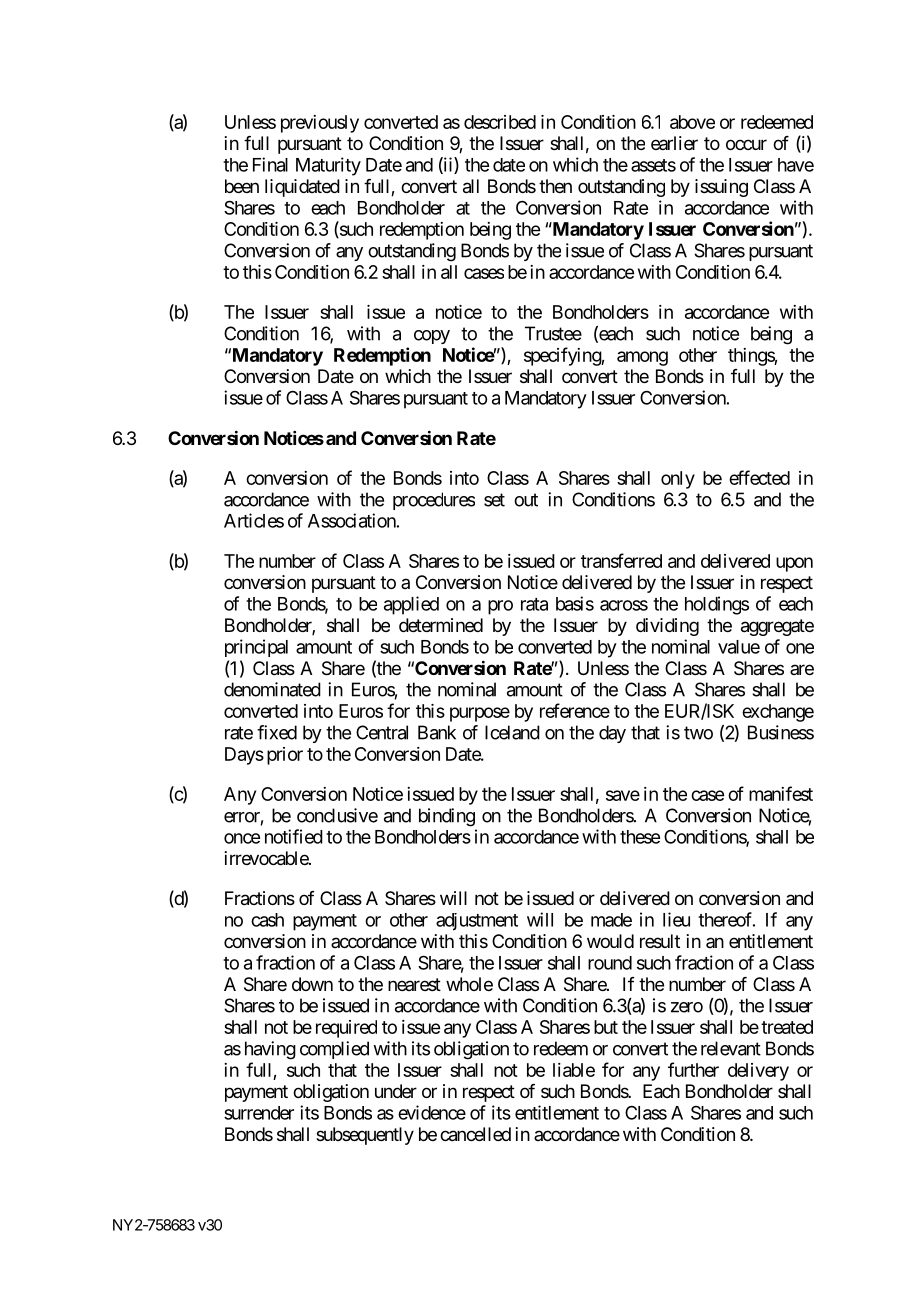  Describe the element at coordinates (259, 1113) in the screenshot. I see `surrender` at that location.
